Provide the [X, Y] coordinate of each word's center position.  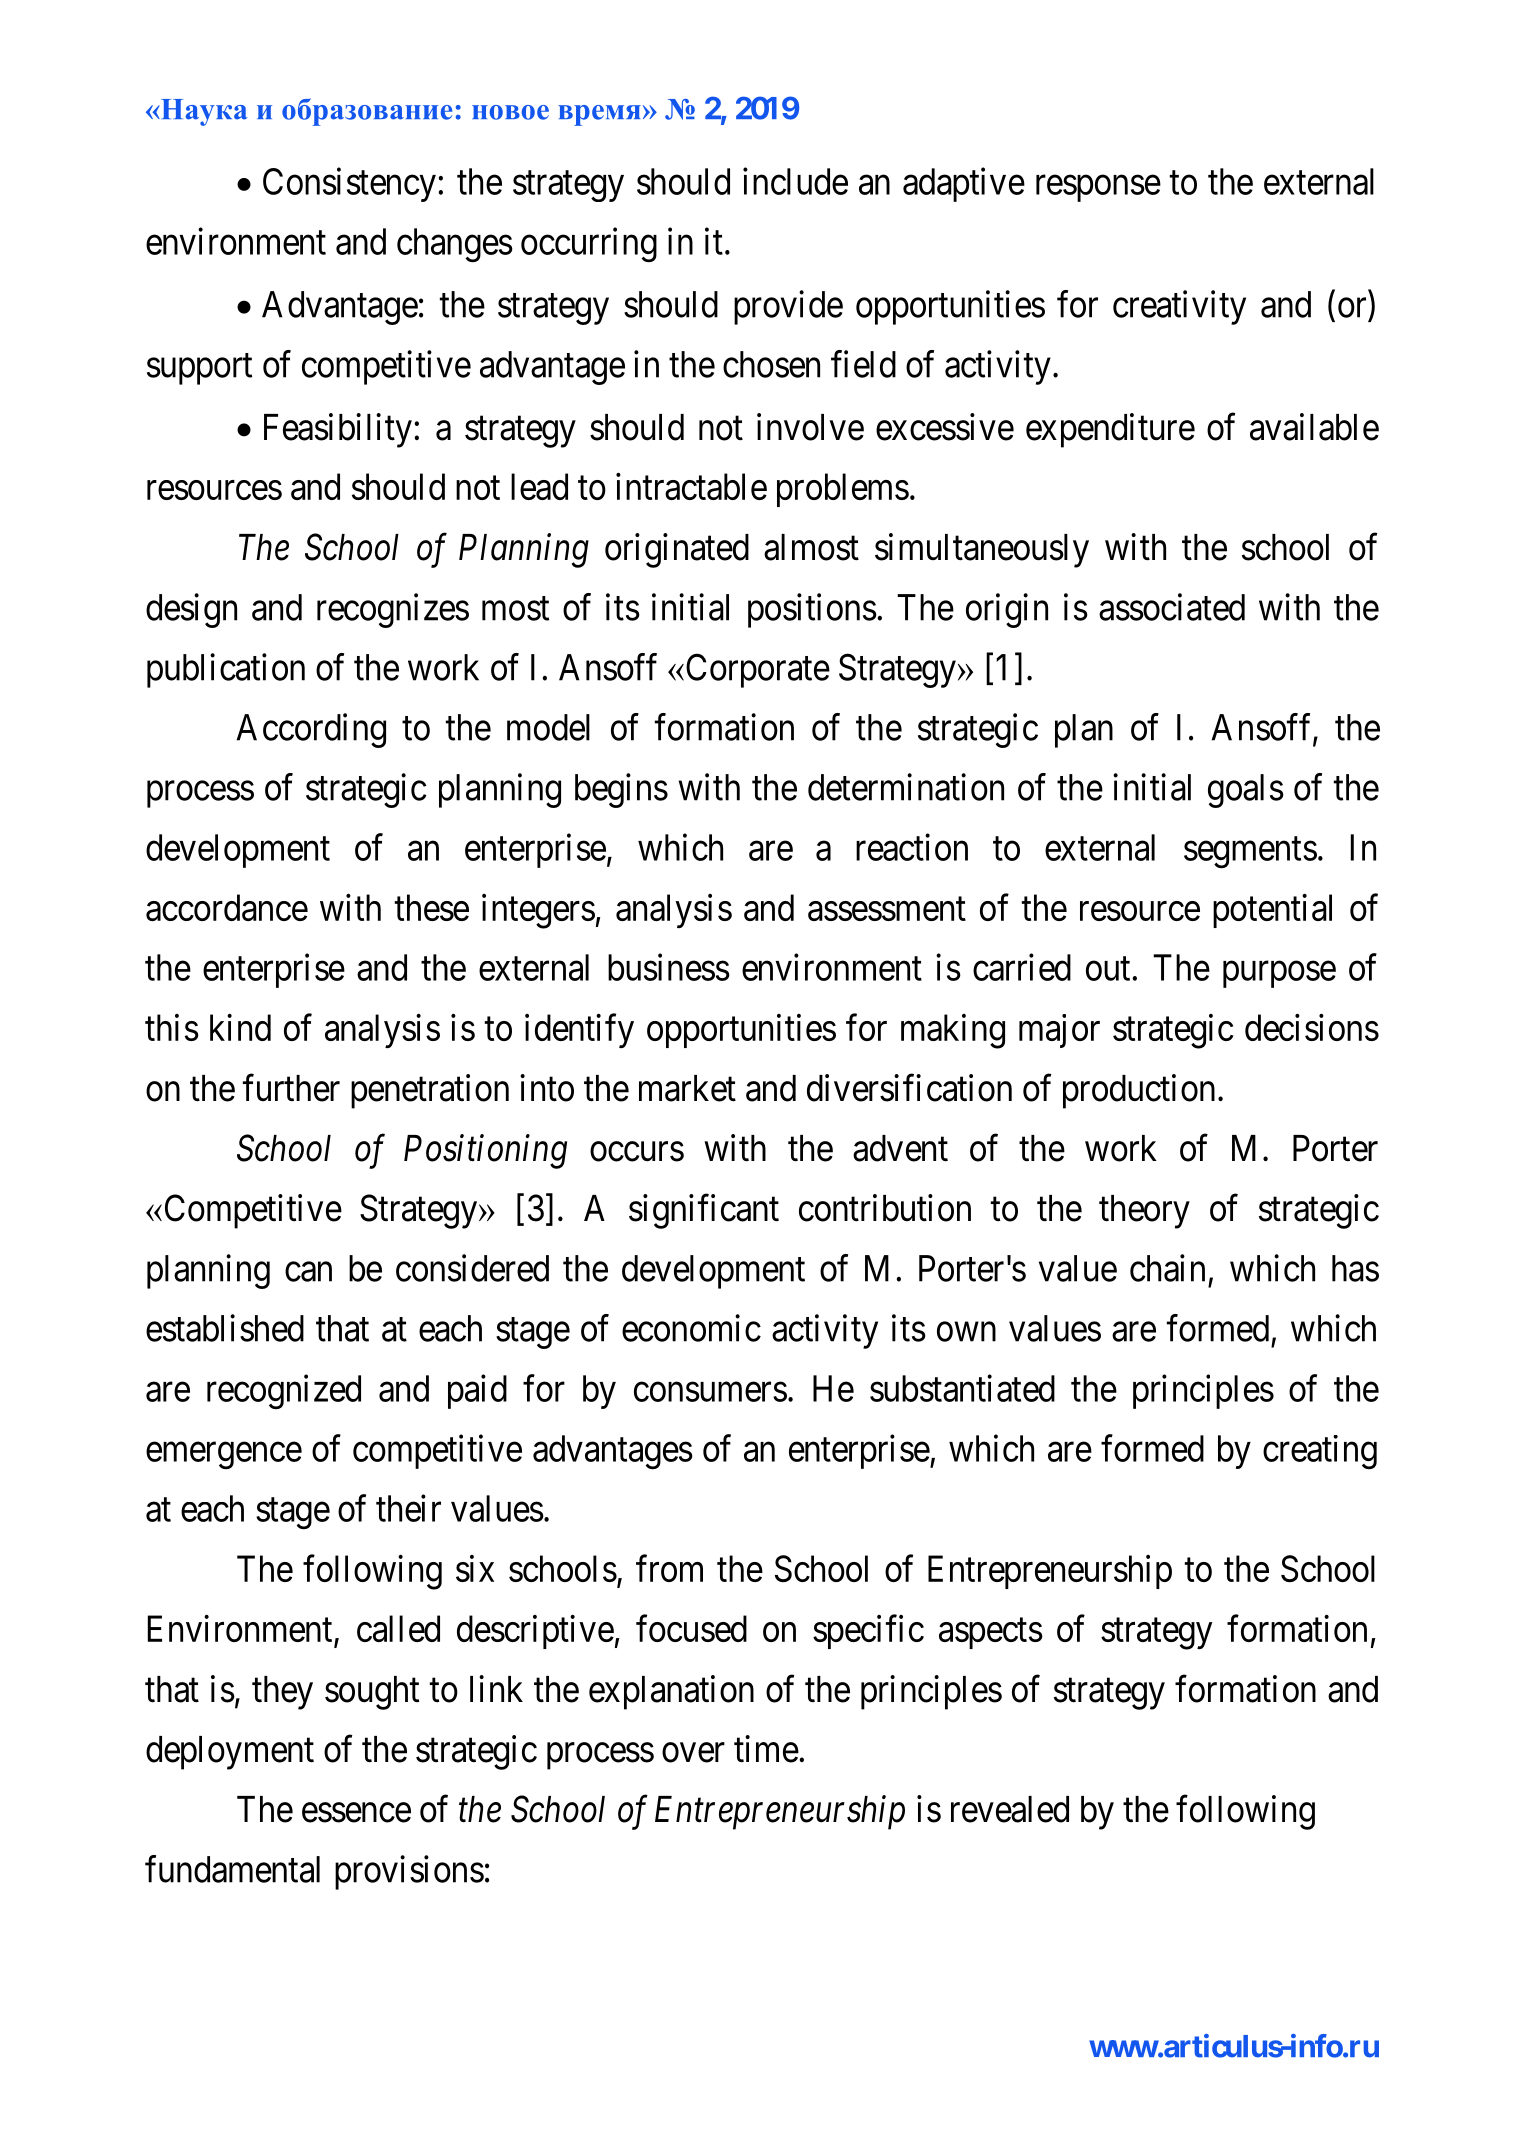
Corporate [756, 670]
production [1139, 1091]
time [766, 1749]
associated [1172, 607]
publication [226, 670]
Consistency [349, 184]
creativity [1179, 307]
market [687, 1088]
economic [691, 1328]
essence [356, 1813]
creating [1320, 1452]
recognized [284, 1391]
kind [240, 1027]
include [795, 181]
